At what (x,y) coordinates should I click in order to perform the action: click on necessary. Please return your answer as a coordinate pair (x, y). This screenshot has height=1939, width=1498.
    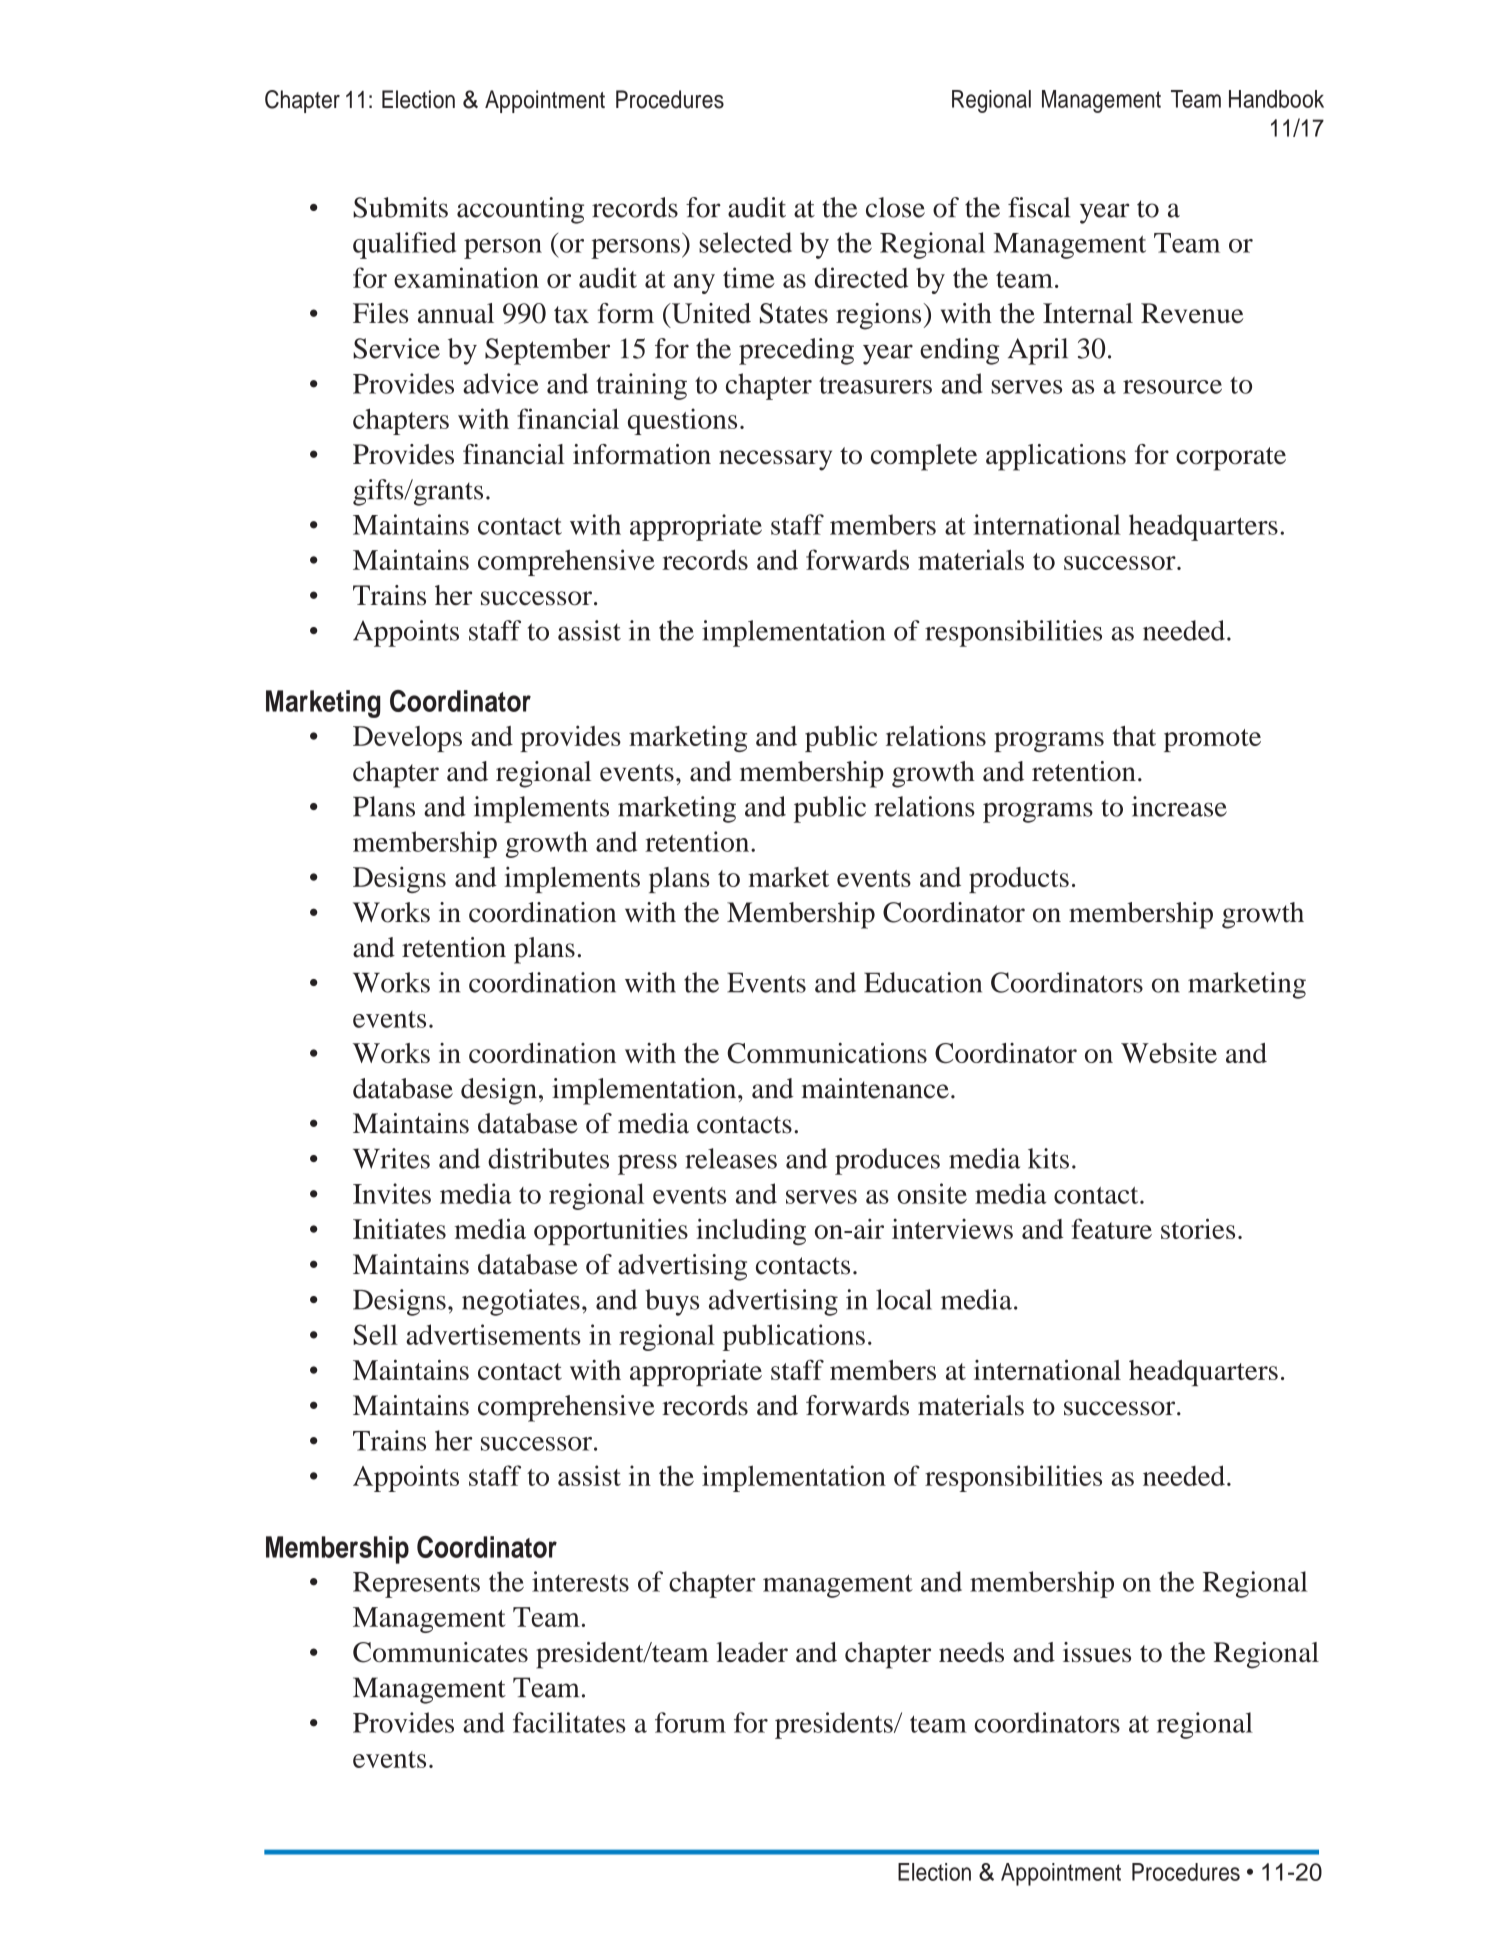
    Looking at the image, I should click on (775, 460).
